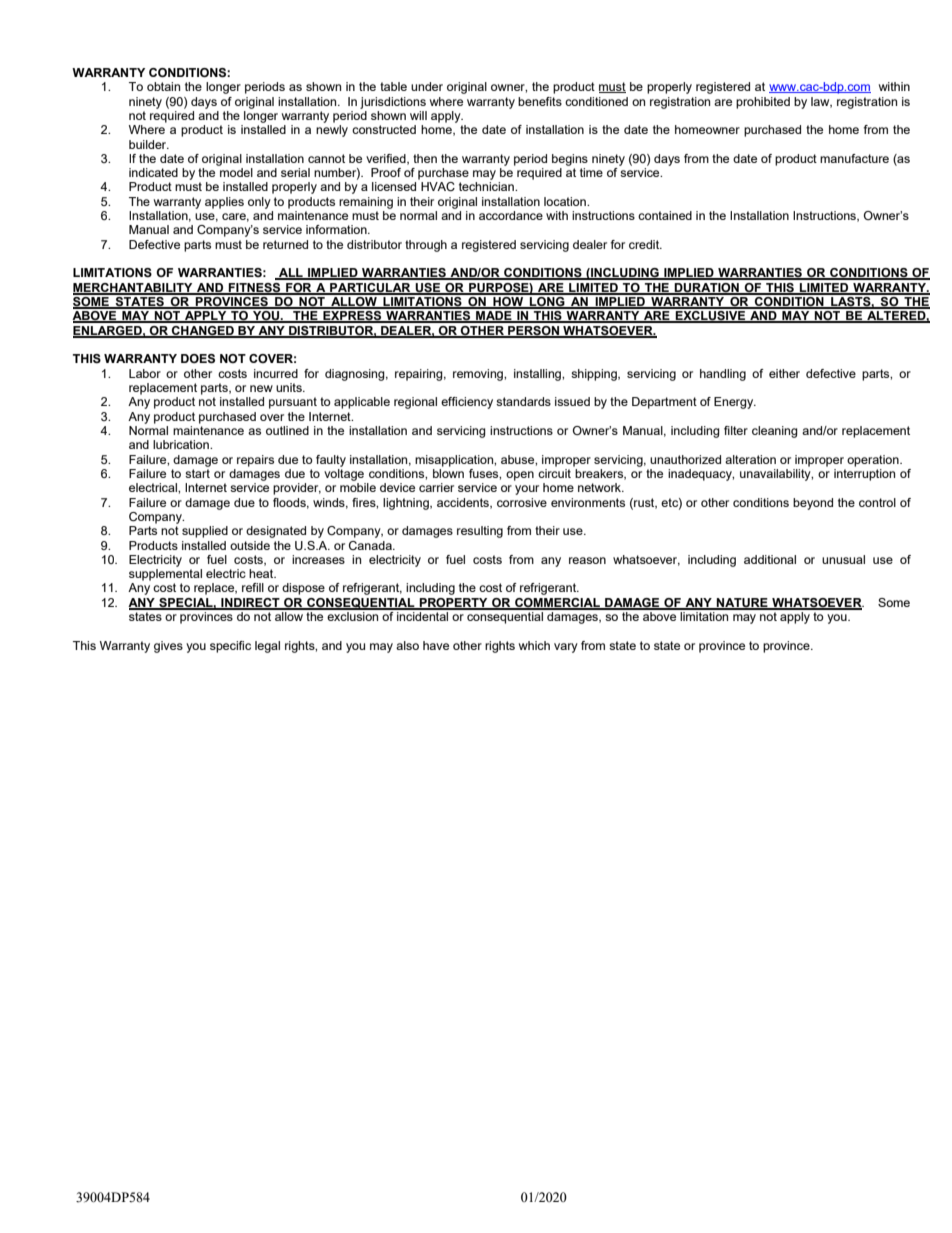 The image size is (952, 1233). I want to click on specific, so click(230, 647).
